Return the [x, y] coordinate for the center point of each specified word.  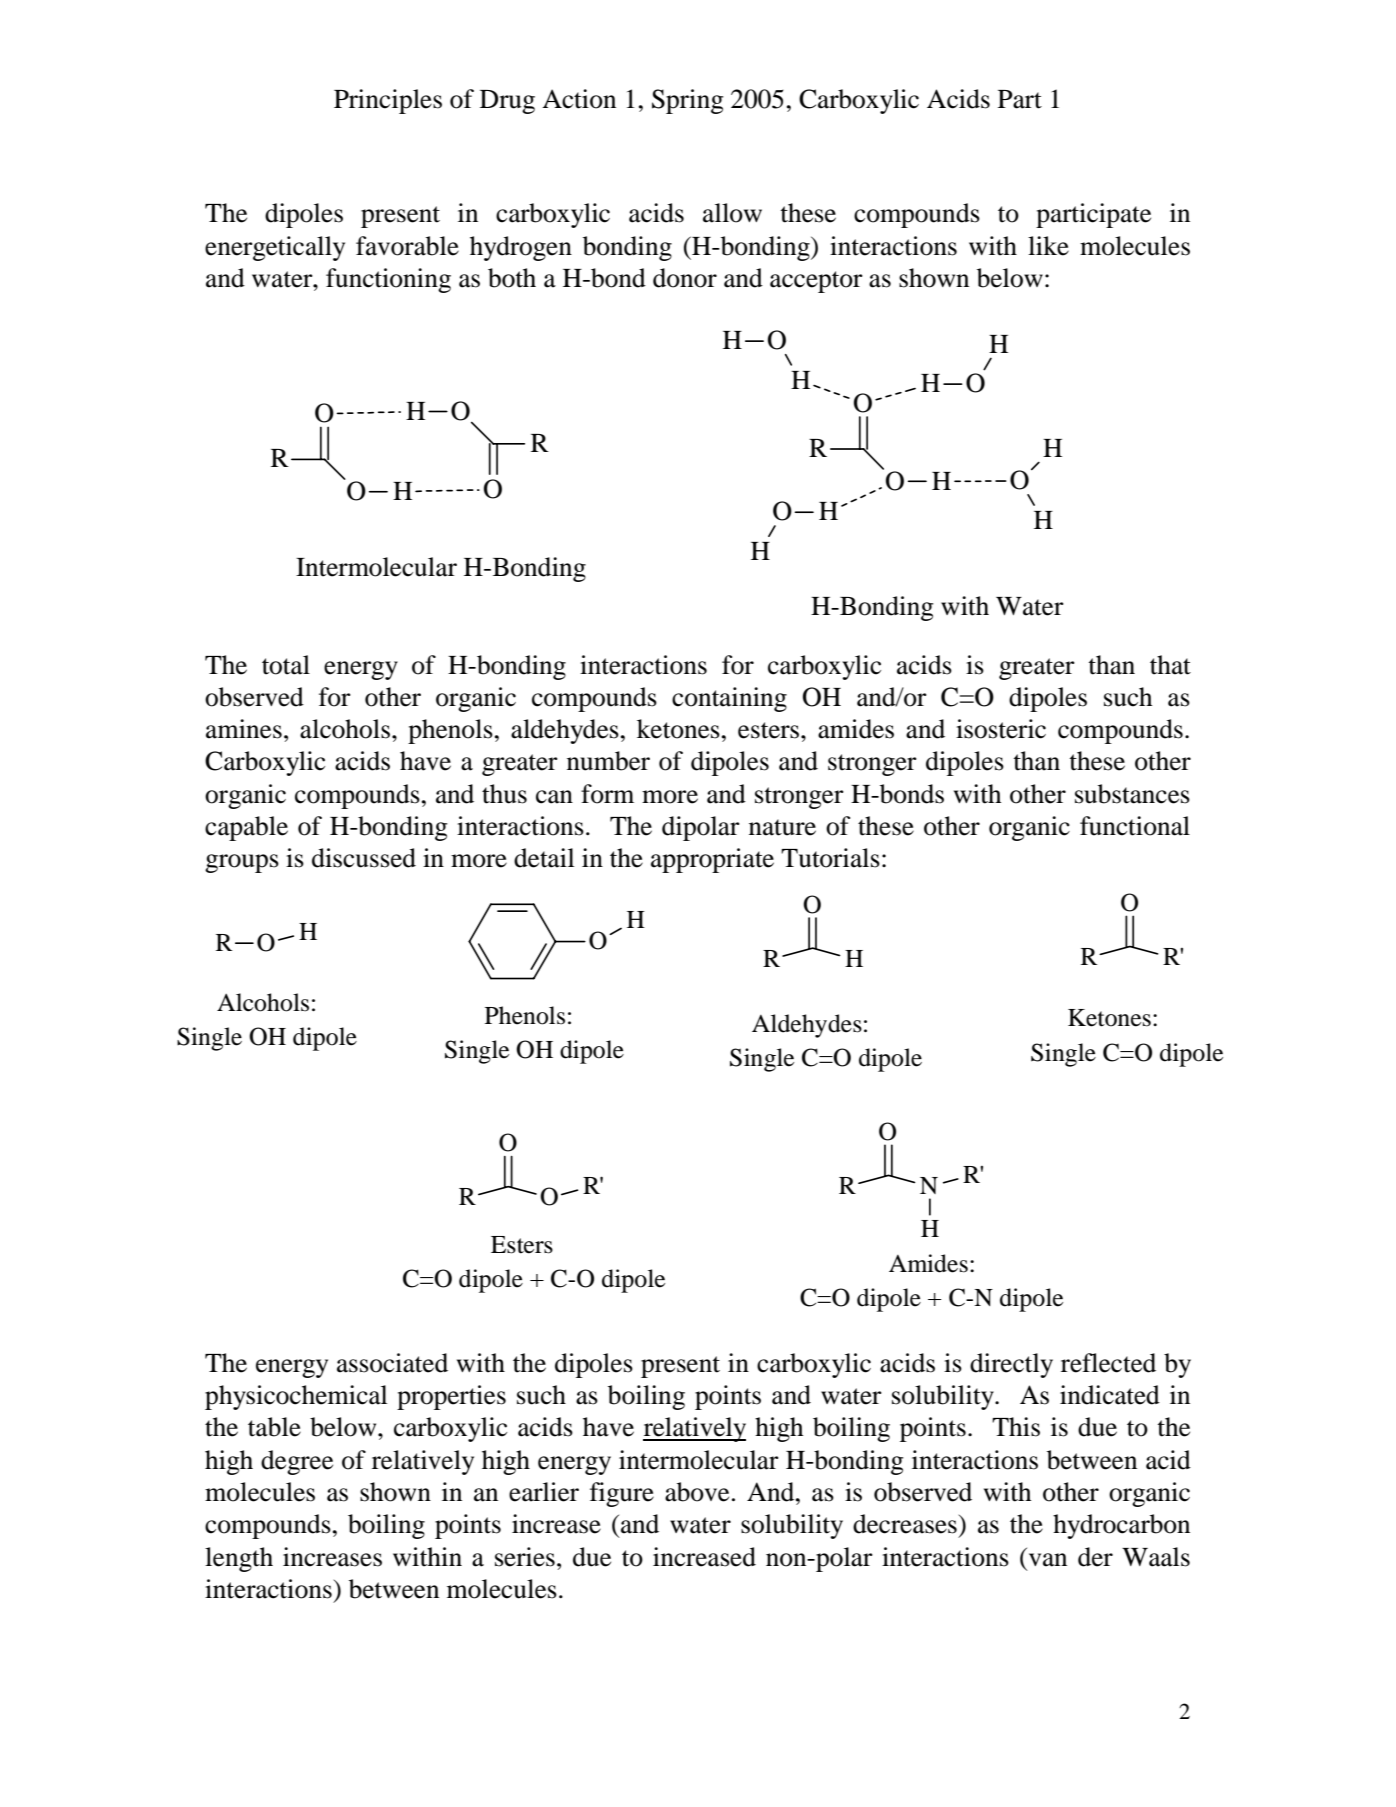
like [1048, 246]
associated [392, 1363]
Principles [388, 101]
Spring [688, 101]
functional [1135, 826]
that [1170, 665]
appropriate [712, 860]
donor [685, 278]
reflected [1108, 1363]
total [286, 665]
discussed [364, 858]
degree [297, 1462]
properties [451, 1397]
